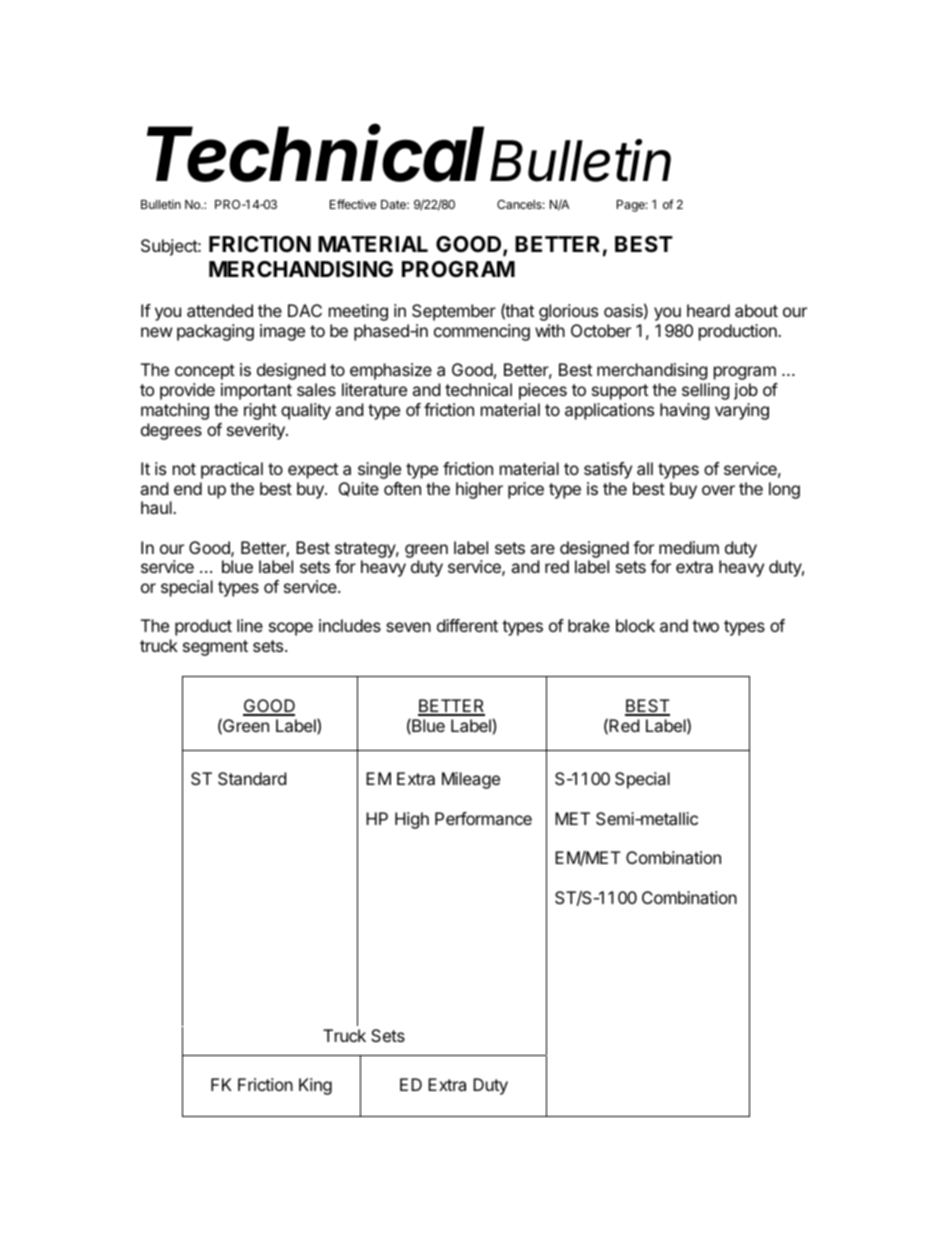 The image size is (952, 1233). I want to click on King, so click(315, 1086).
